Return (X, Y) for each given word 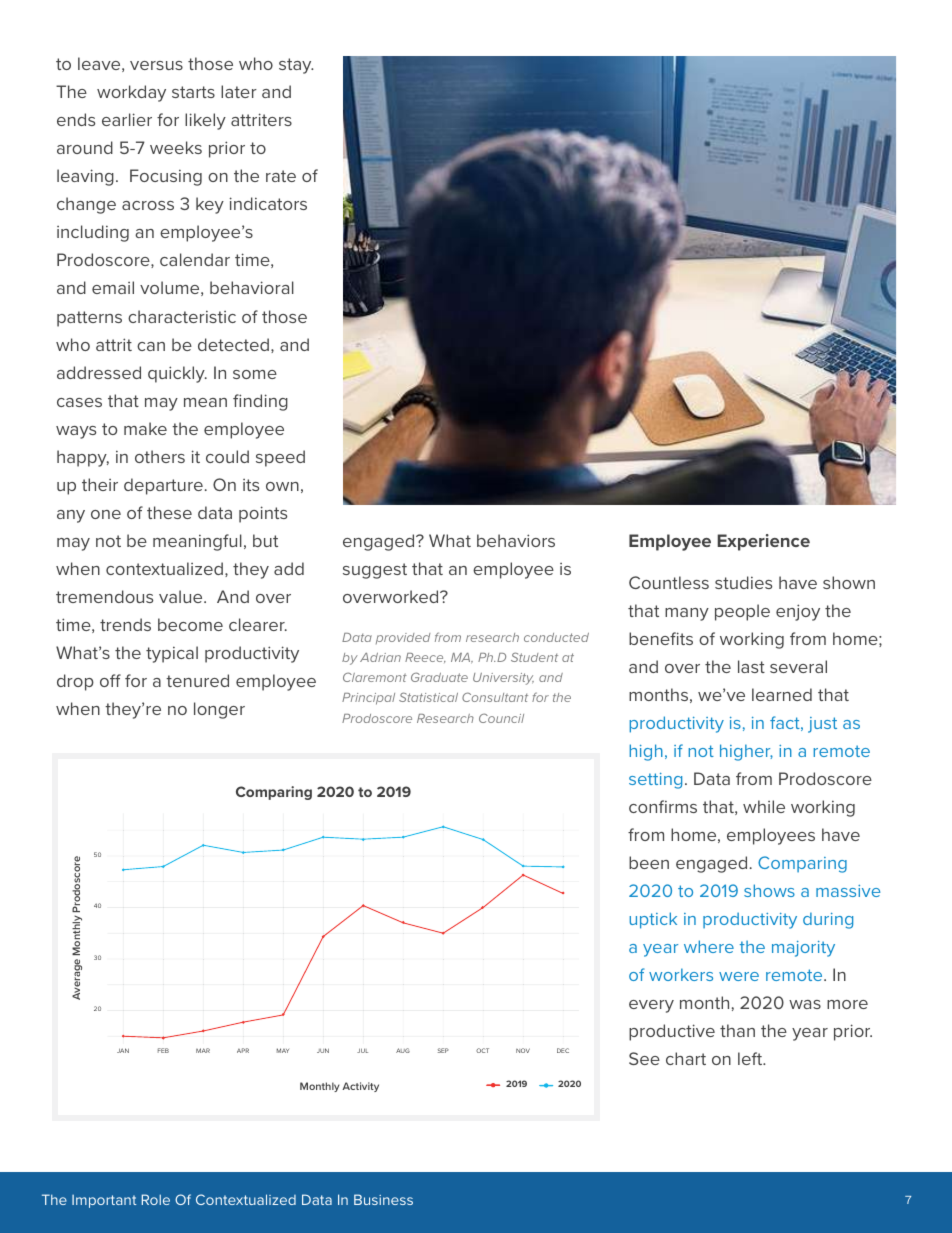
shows (769, 890)
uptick (653, 920)
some (255, 374)
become (190, 624)
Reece (425, 658)
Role (156, 1199)
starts (193, 92)
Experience (763, 542)
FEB (163, 1050)
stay (296, 66)
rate (281, 176)
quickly (177, 374)
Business (383, 1199)
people (742, 612)
